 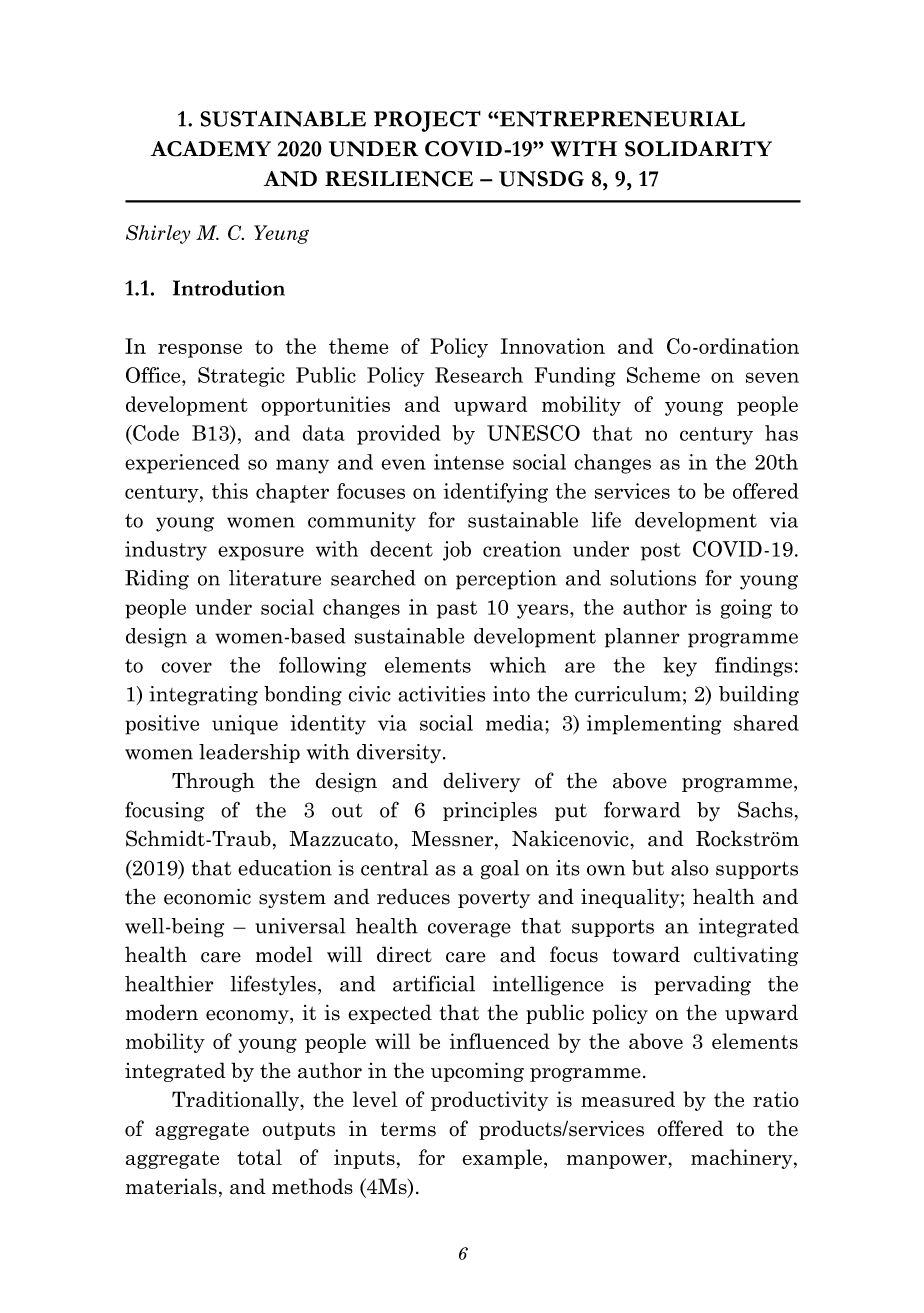 What do you see at coordinates (654, 725) in the screenshot?
I see `implementing` at bounding box center [654, 725].
